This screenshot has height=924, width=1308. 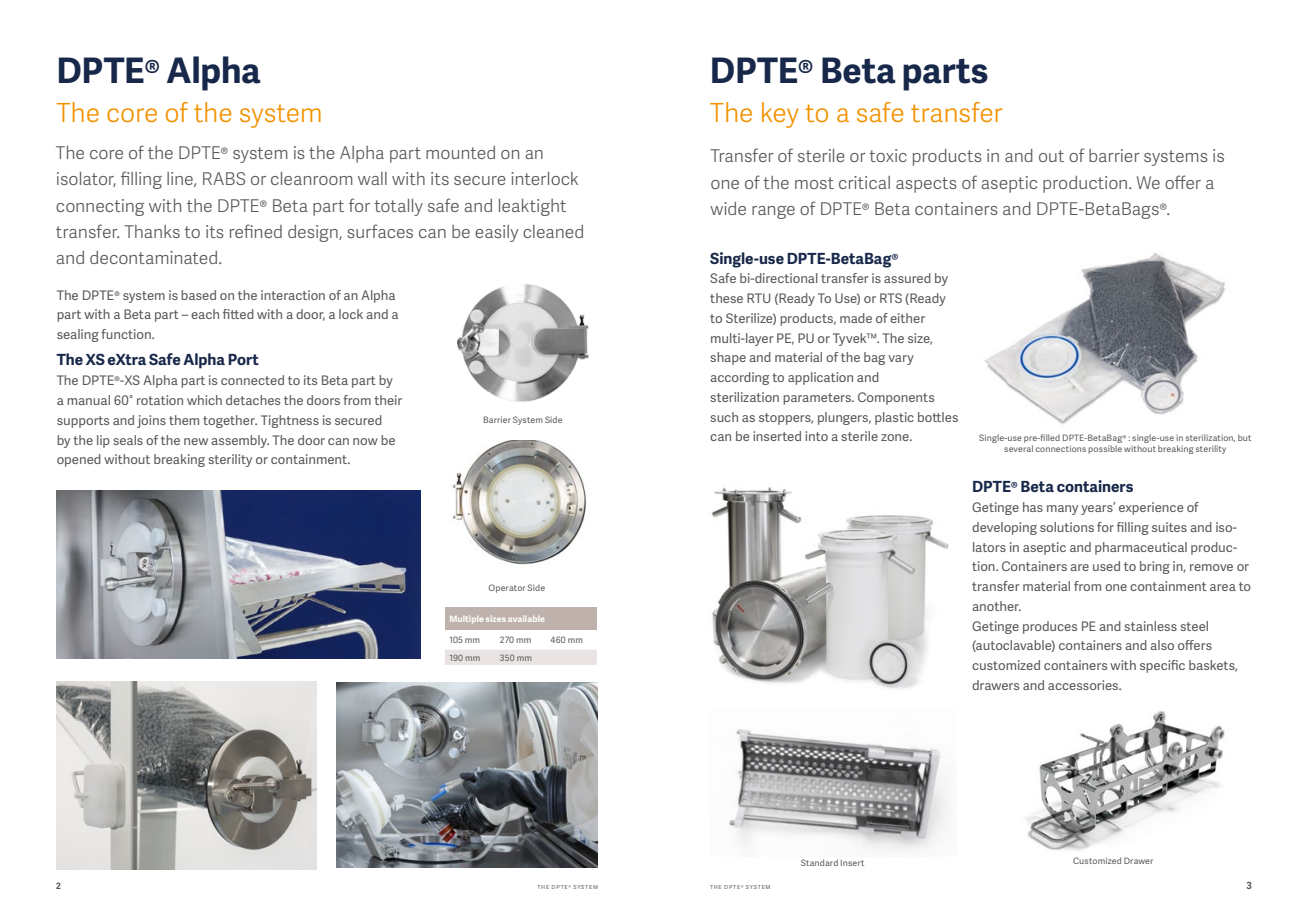 I want to click on Standard, so click(x=819, y=862).
